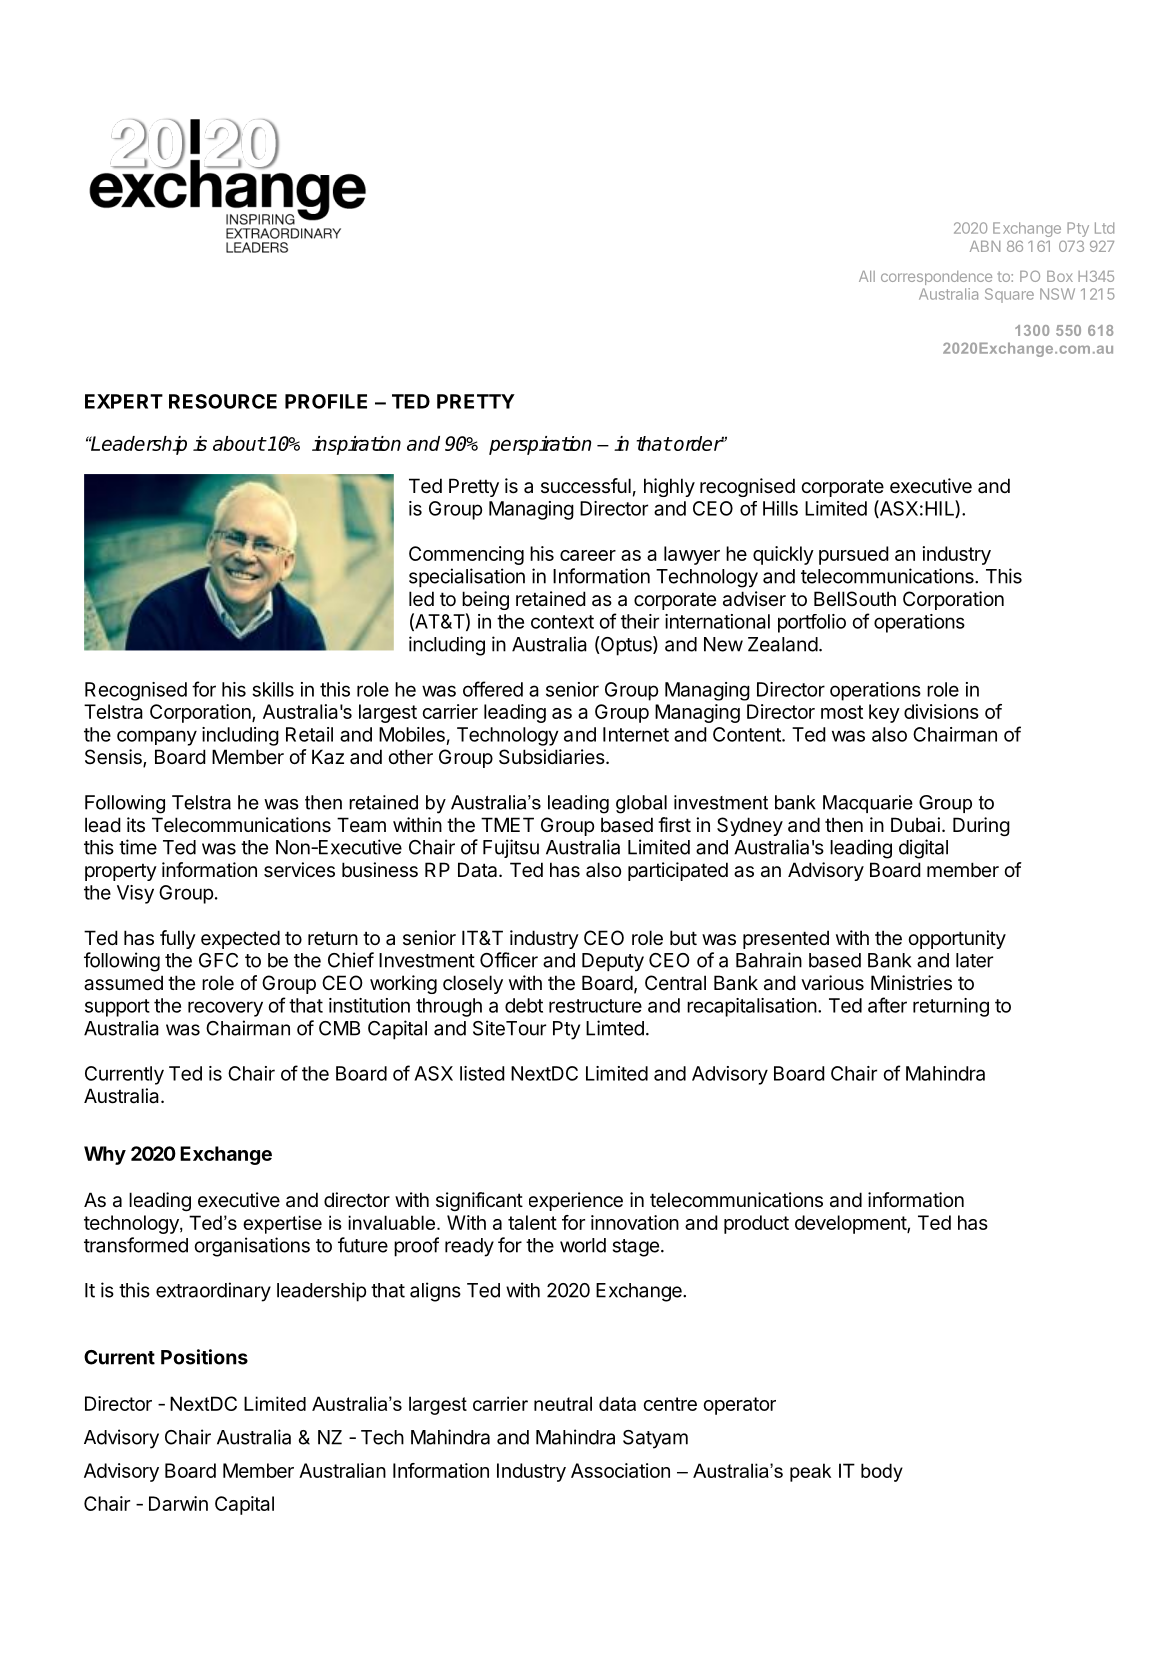  Describe the element at coordinates (273, 689) in the document. I see `skills` at that location.
